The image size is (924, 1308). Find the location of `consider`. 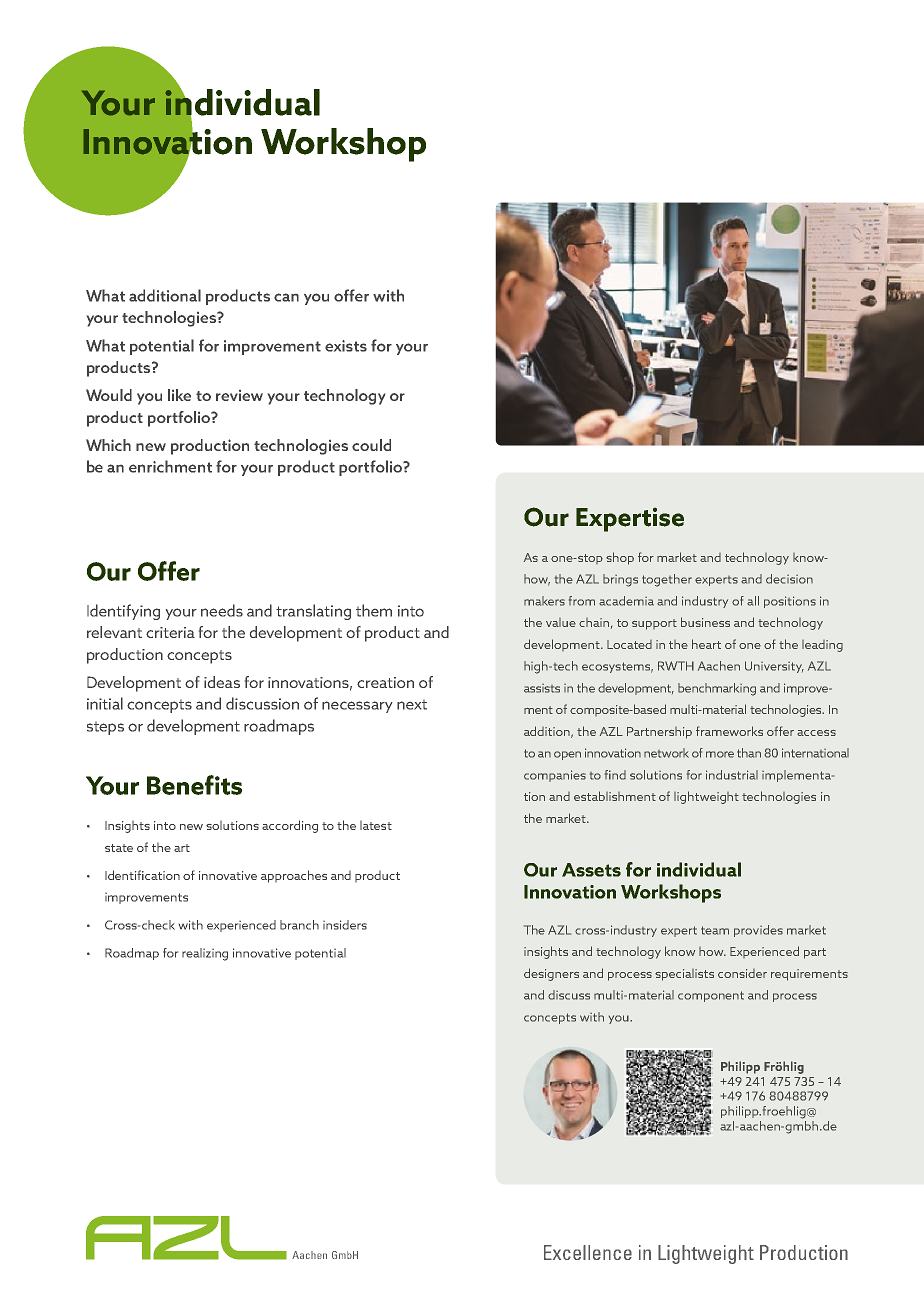

consider is located at coordinates (742, 973).
